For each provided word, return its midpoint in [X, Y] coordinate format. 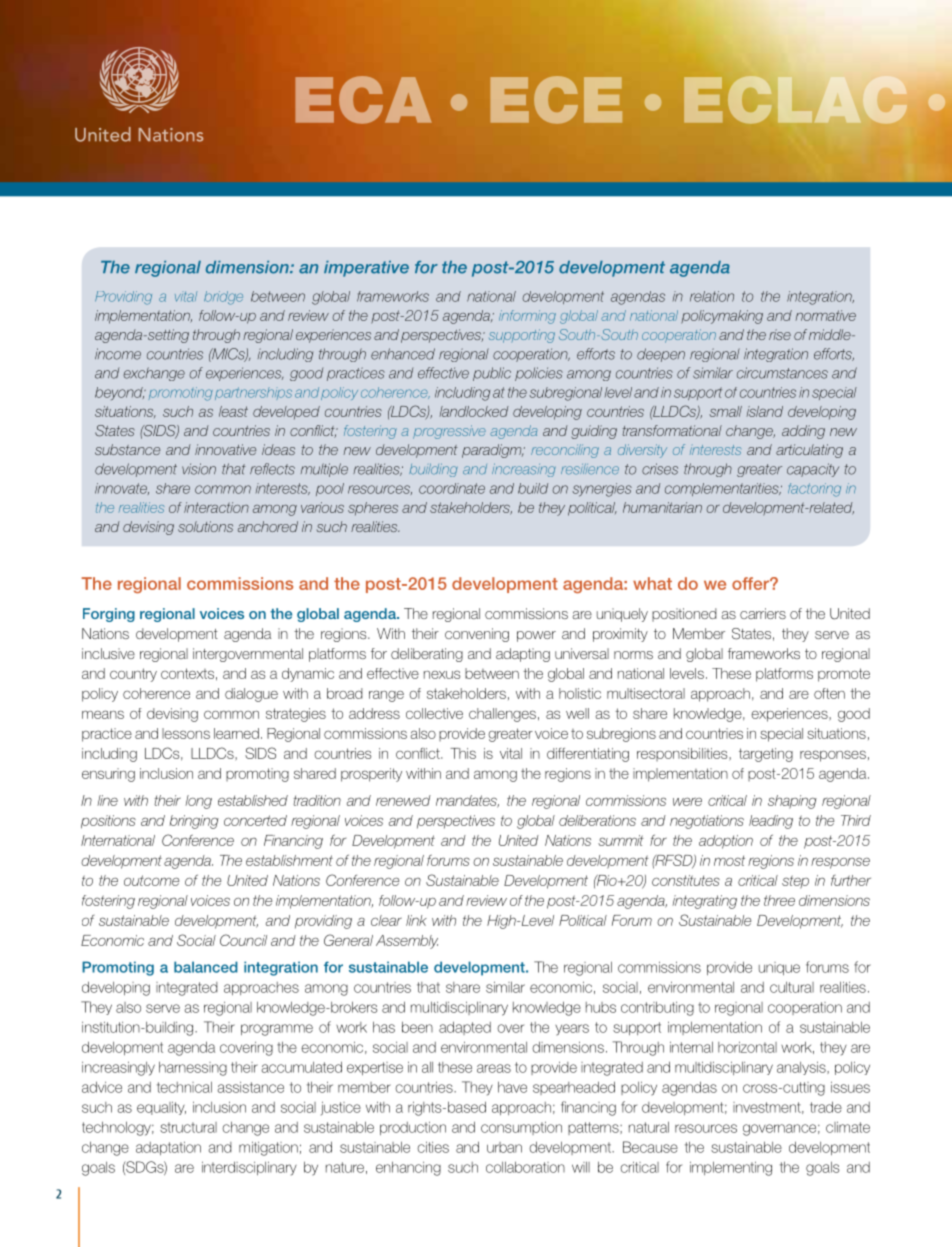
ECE [556, 100]
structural [188, 1127]
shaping [792, 802]
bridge [223, 298]
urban [504, 1147]
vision [199, 469]
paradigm [492, 451]
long [198, 802]
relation [712, 296]
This [463, 753]
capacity [813, 470]
